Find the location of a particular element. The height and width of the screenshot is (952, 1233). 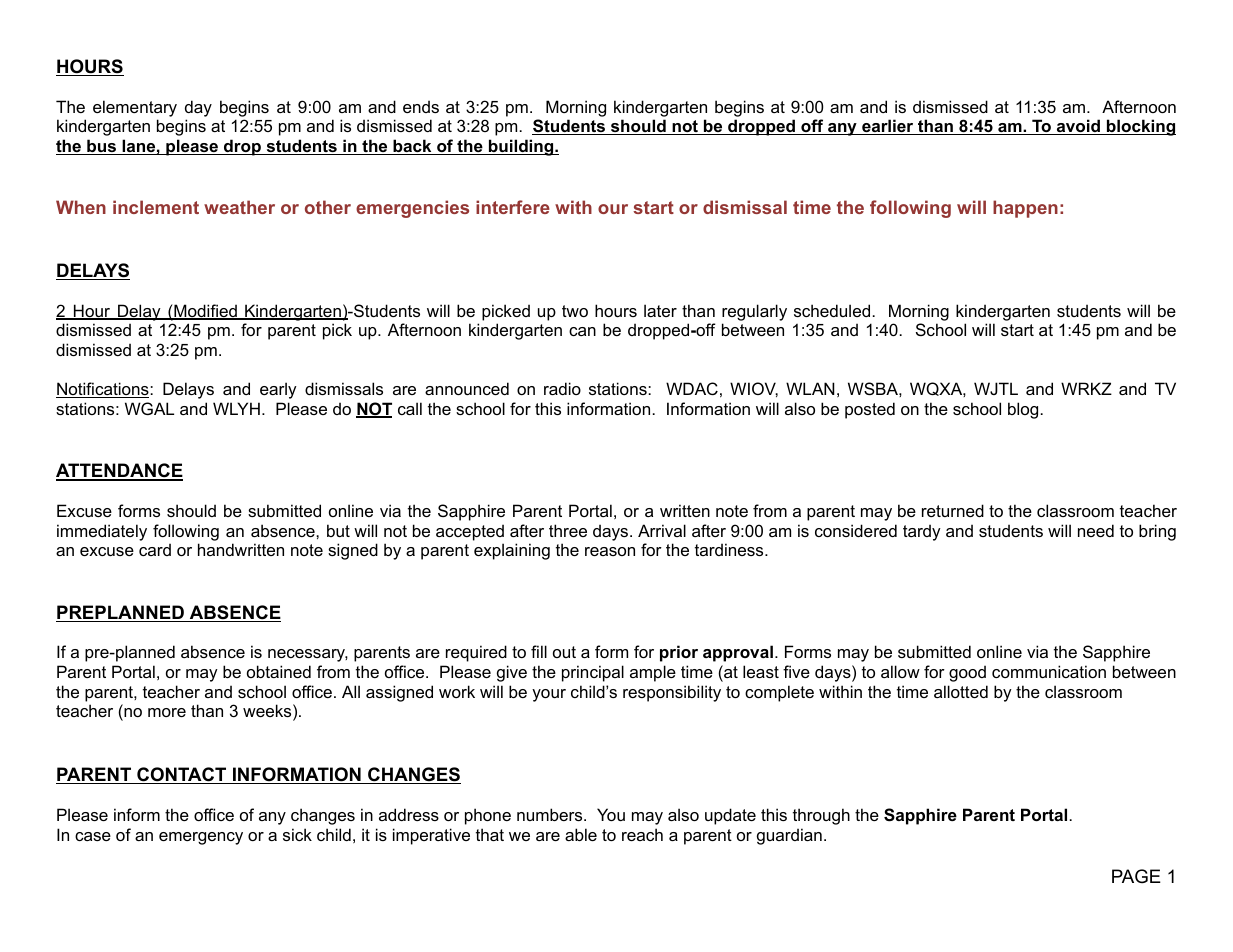

ATTENDANCE is located at coordinates (119, 471).
